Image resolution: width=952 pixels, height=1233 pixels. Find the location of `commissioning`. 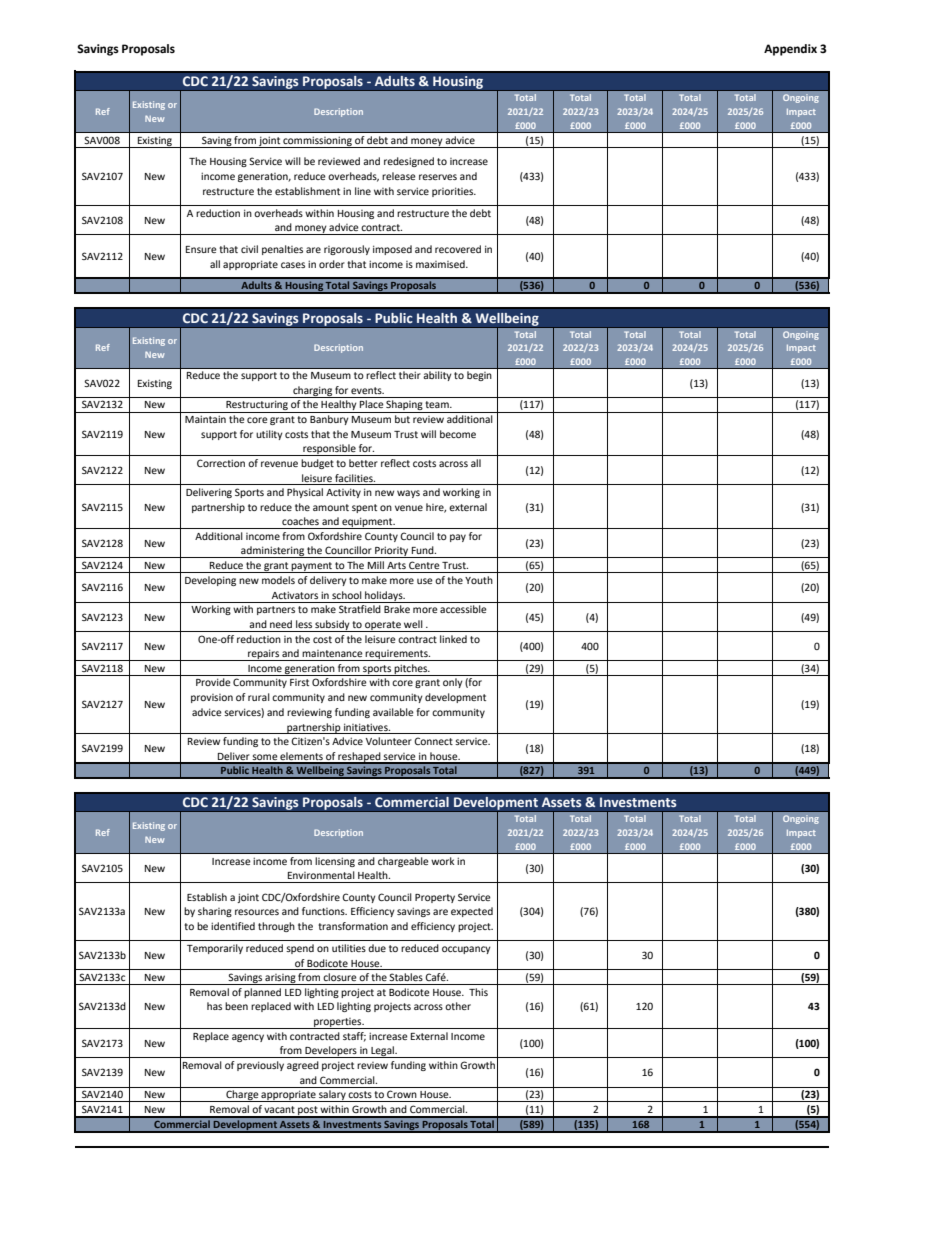

commissioning is located at coordinates (317, 142).
